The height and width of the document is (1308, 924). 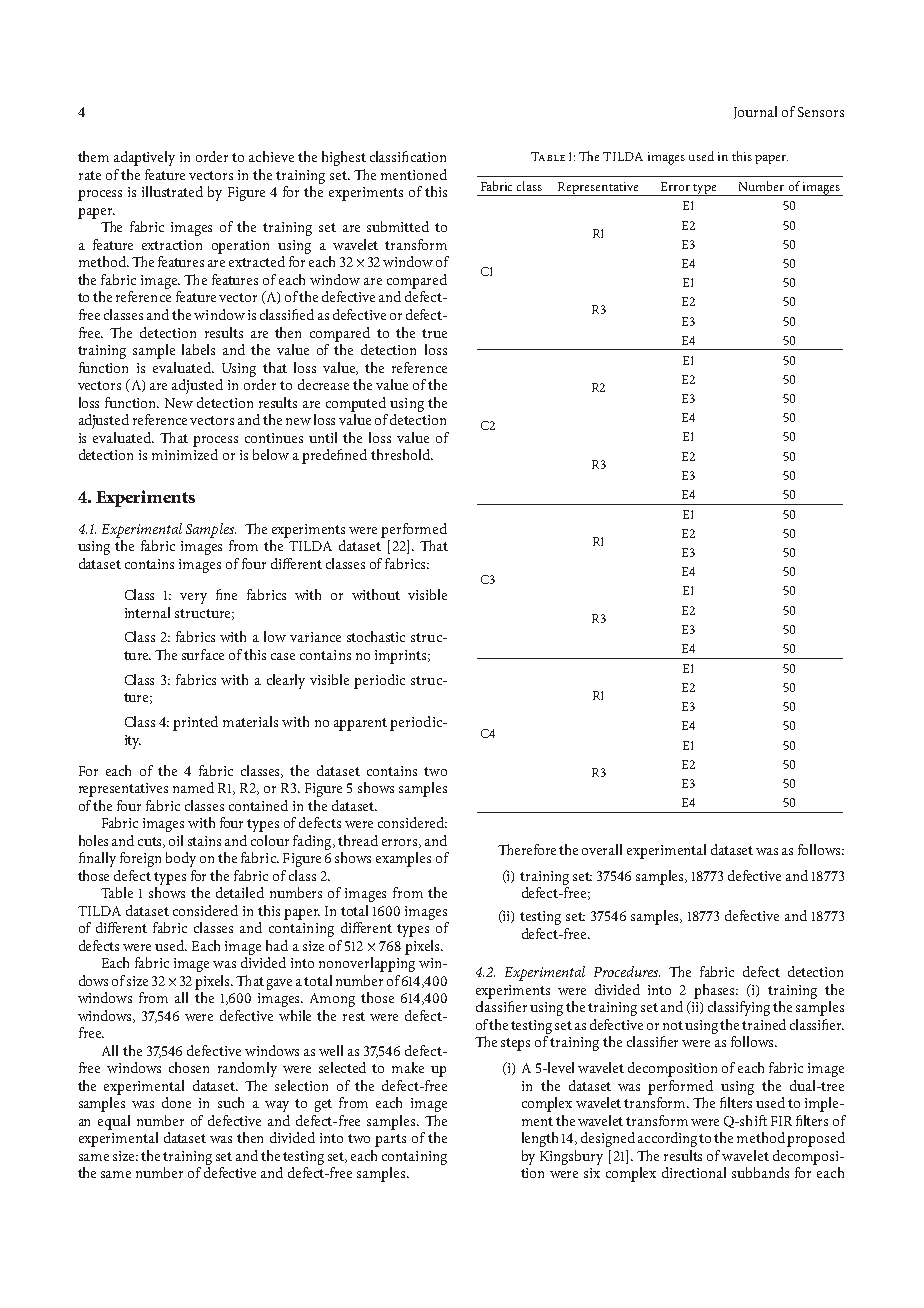 I want to click on stochastic, so click(x=376, y=636).
